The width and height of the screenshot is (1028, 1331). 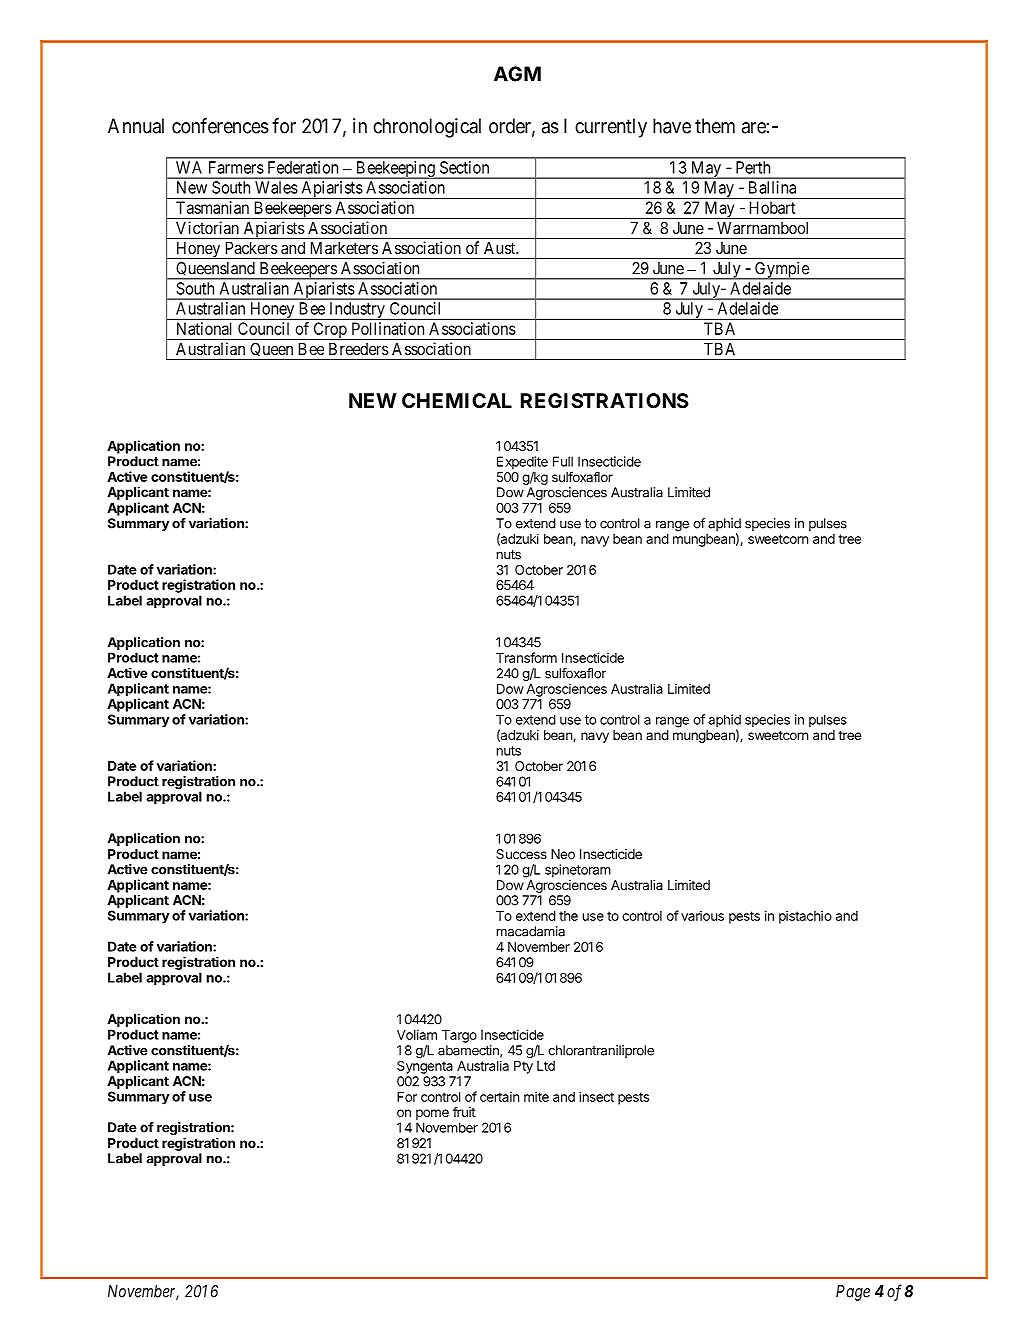 I want to click on conferences, so click(x=220, y=126).
